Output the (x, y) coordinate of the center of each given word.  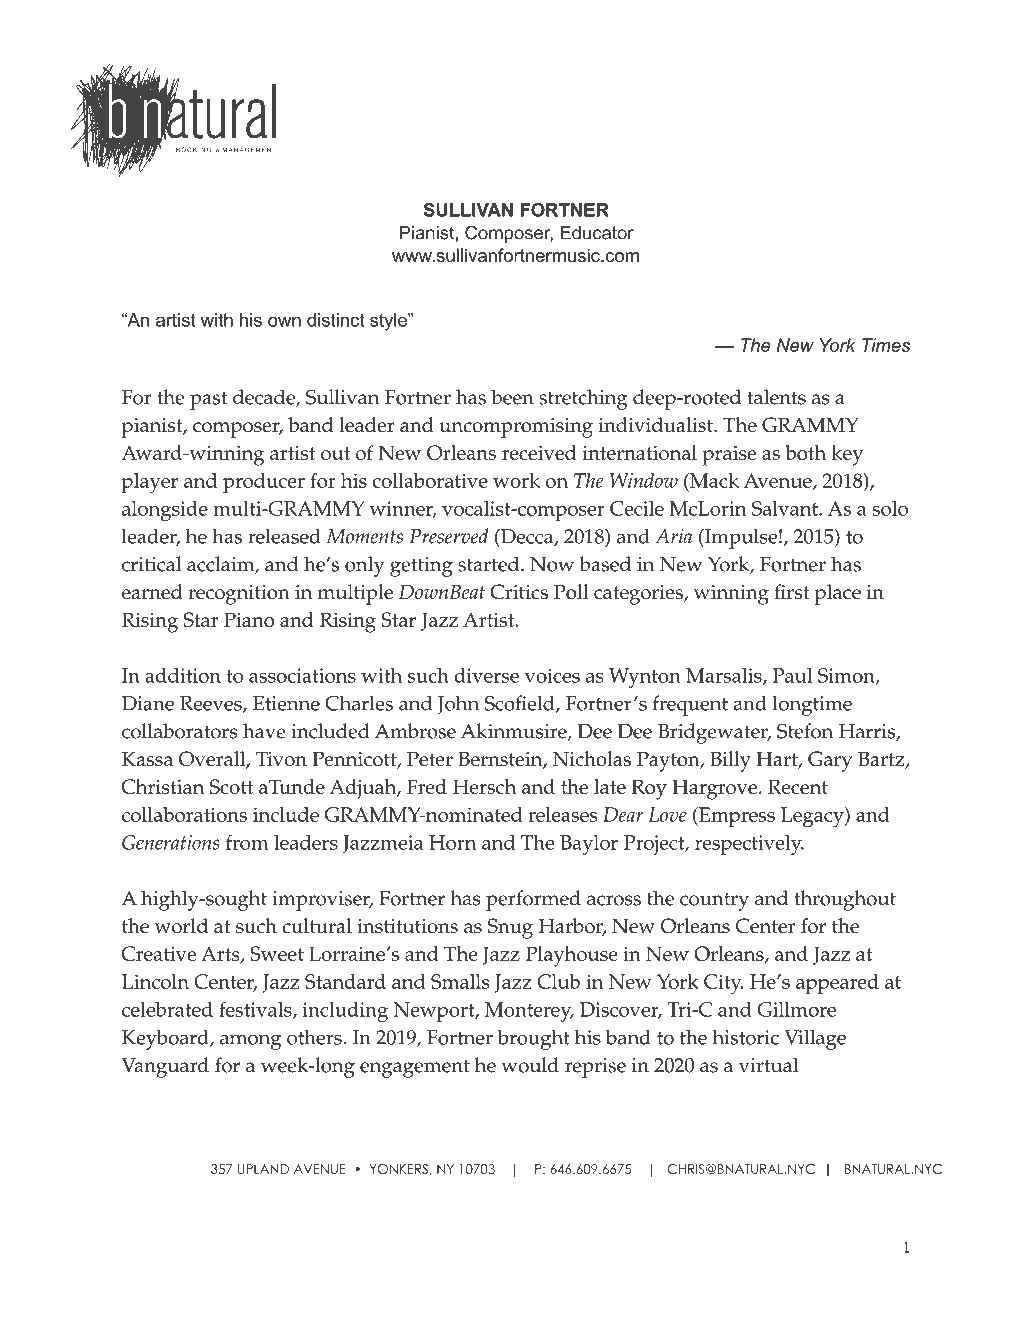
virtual (768, 1065)
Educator (597, 233)
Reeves (212, 704)
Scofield (521, 704)
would (530, 1065)
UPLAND (263, 1169)
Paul (792, 675)
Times (886, 345)
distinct (336, 320)
